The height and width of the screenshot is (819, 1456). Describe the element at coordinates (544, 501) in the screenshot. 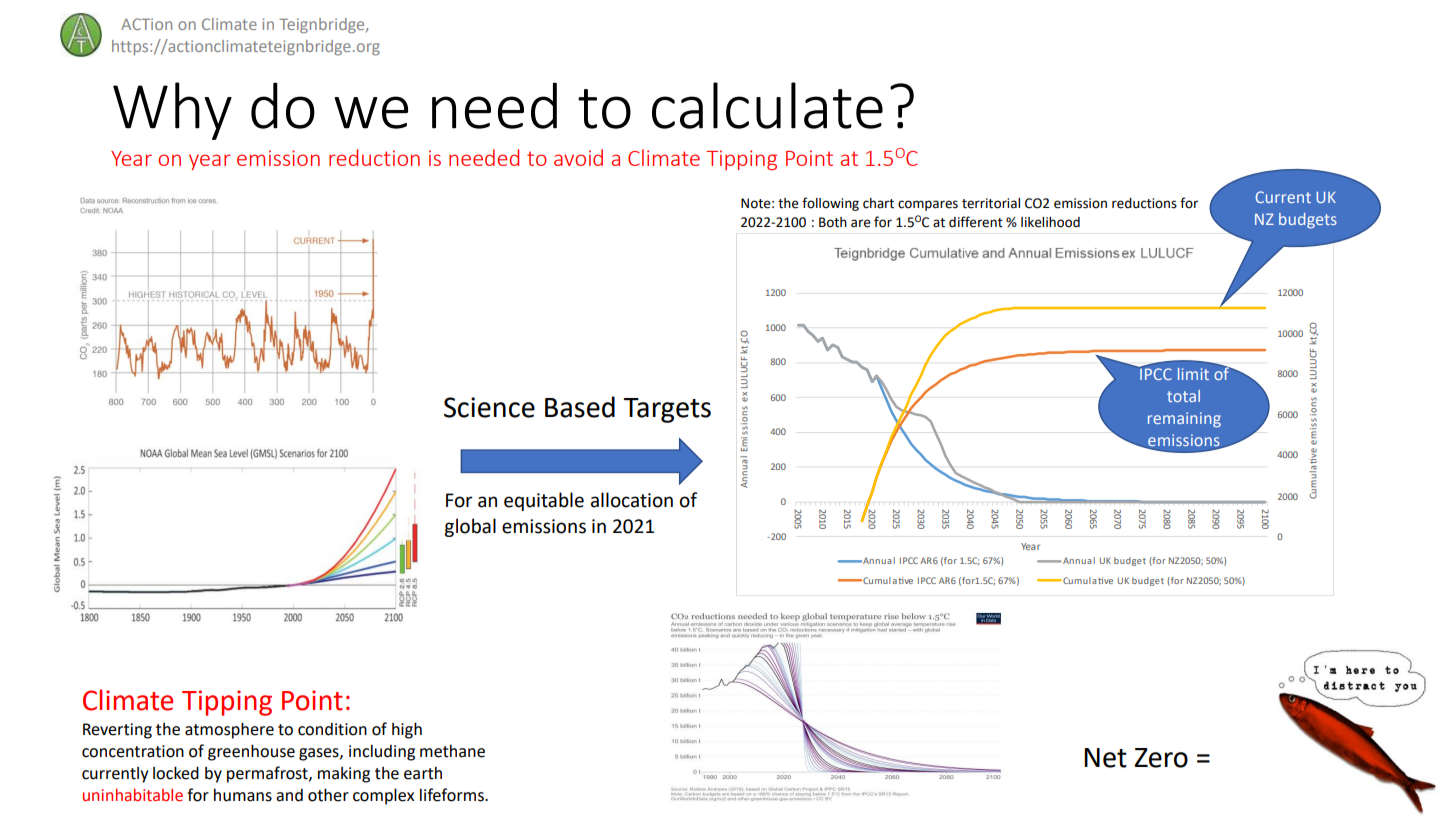

I see `equitable` at that location.
